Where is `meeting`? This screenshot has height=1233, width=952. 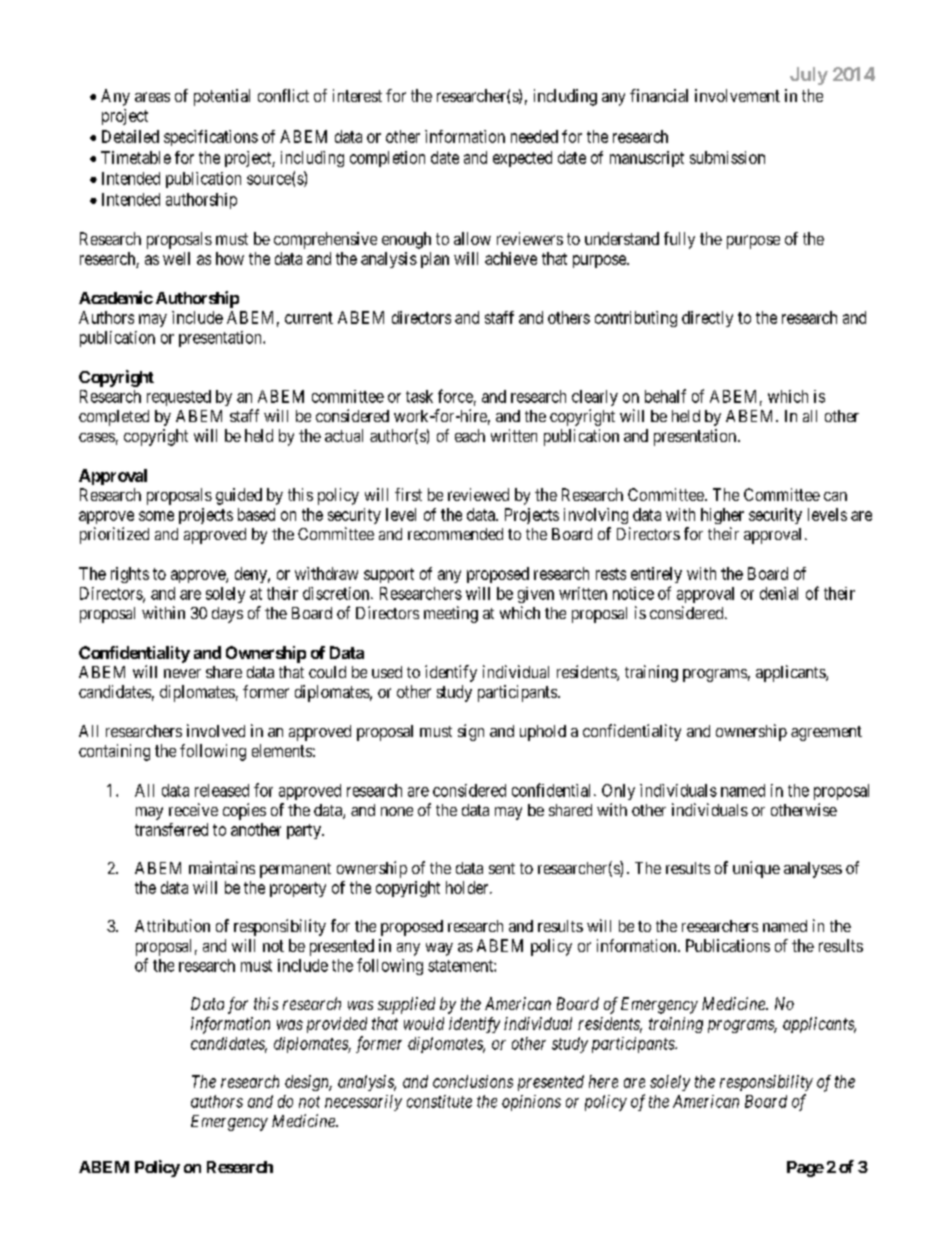 meeting is located at coordinates (451, 614).
